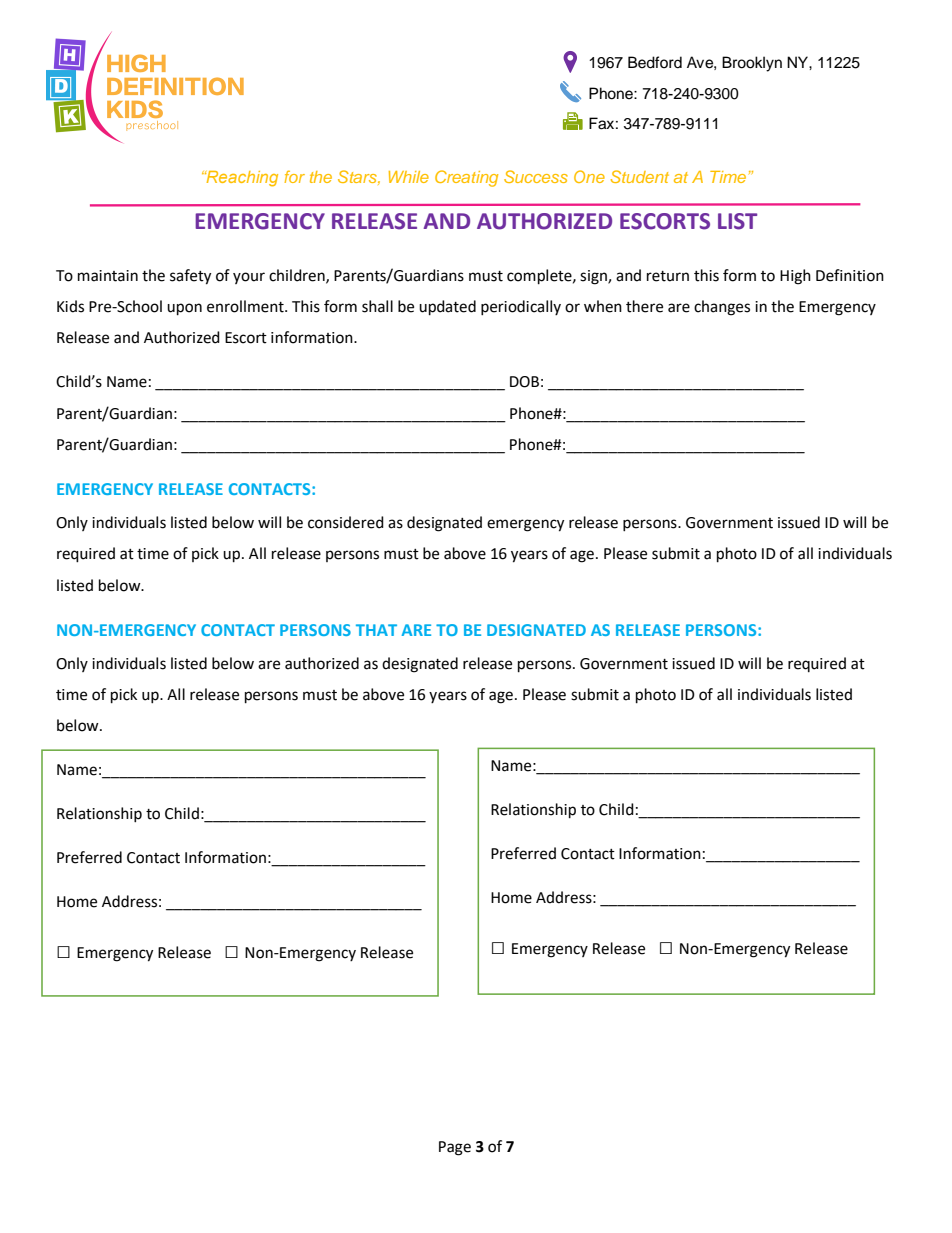  Describe the element at coordinates (346, 522) in the page. I see `considered` at that location.
